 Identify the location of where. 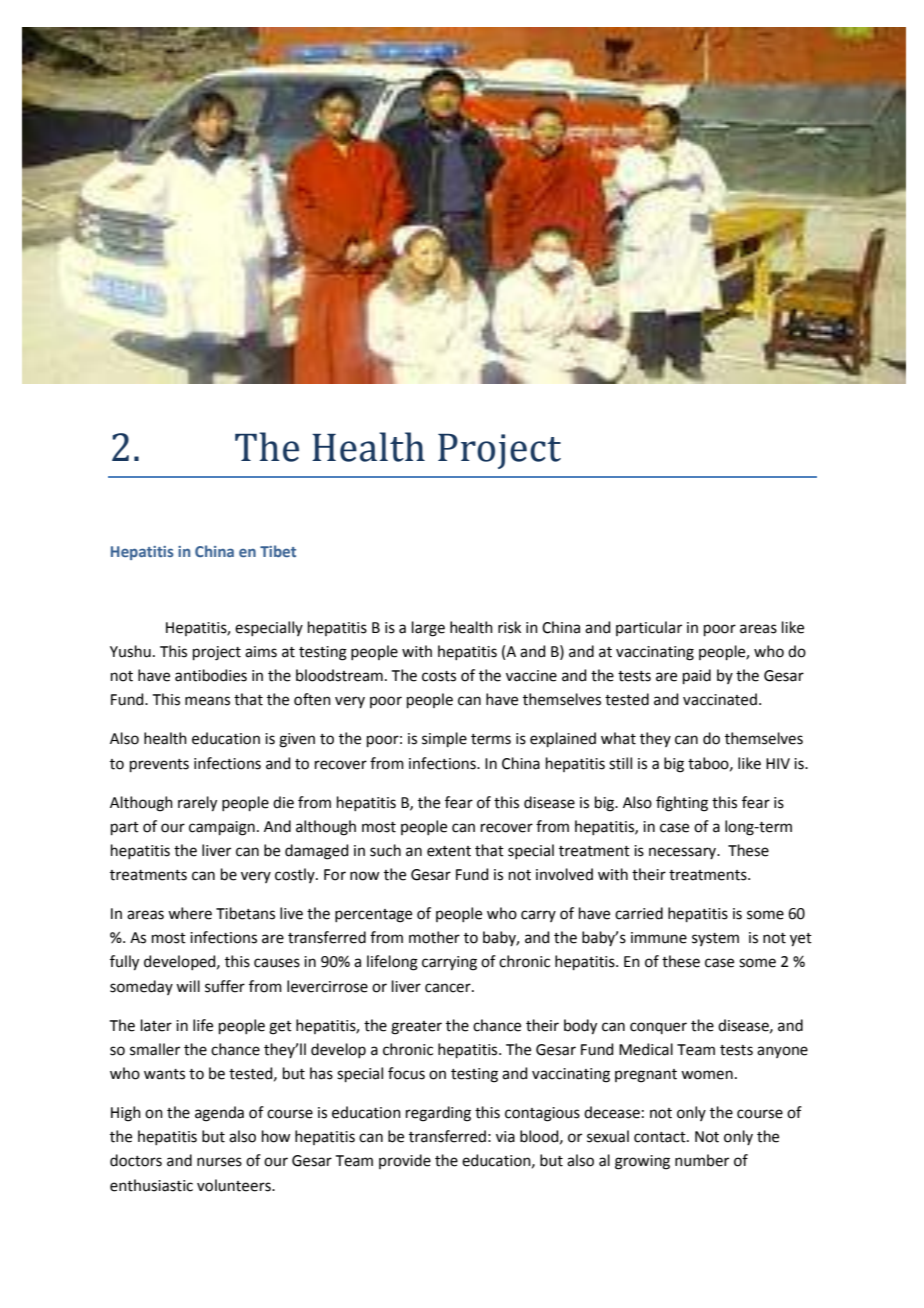
(190, 913).
